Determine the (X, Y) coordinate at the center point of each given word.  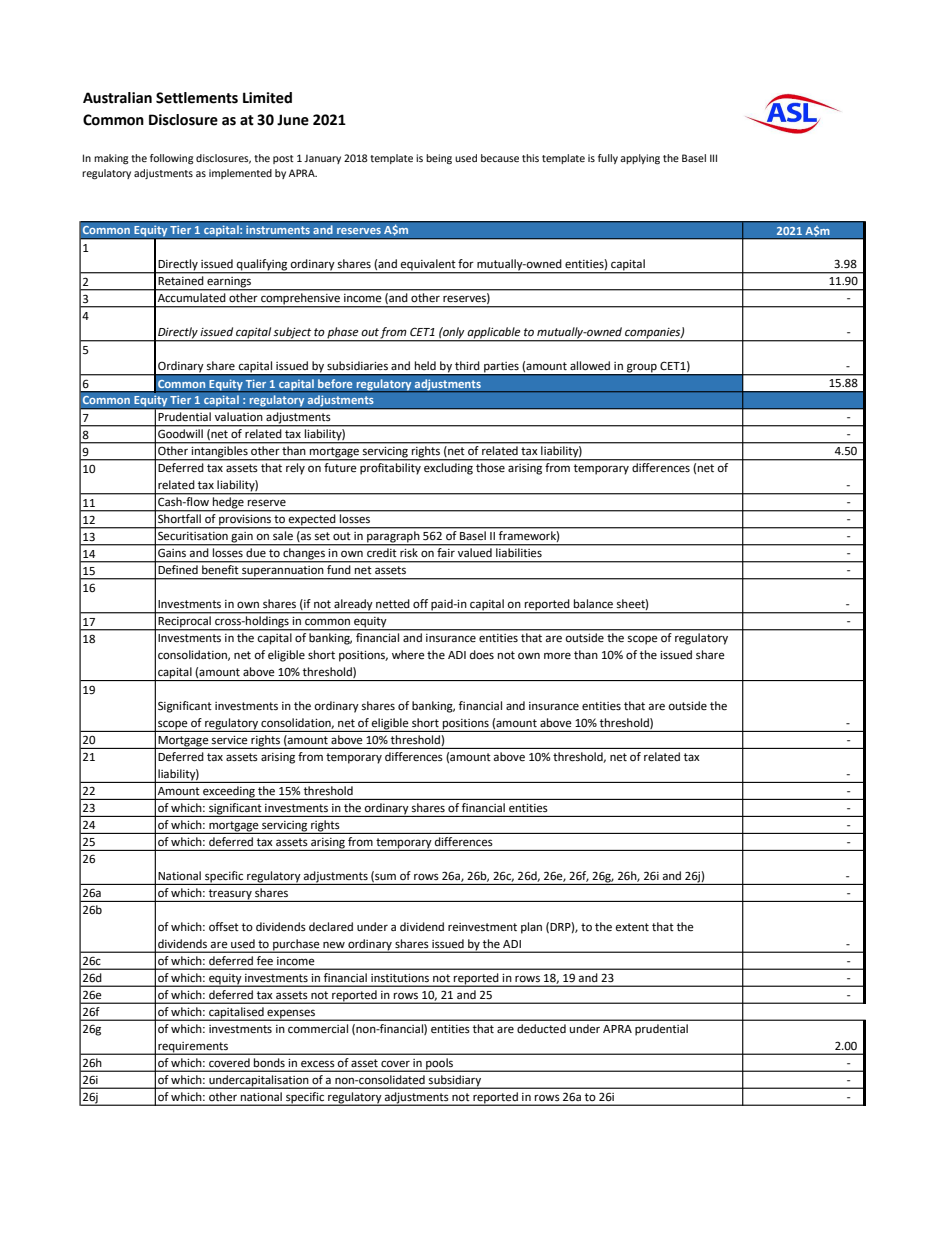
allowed (590, 366)
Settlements (197, 98)
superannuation (283, 572)
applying (640, 159)
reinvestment (482, 927)
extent (632, 927)
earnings (229, 283)
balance (593, 604)
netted (393, 603)
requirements (193, 1048)
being (439, 159)
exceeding (229, 793)
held (425, 365)
